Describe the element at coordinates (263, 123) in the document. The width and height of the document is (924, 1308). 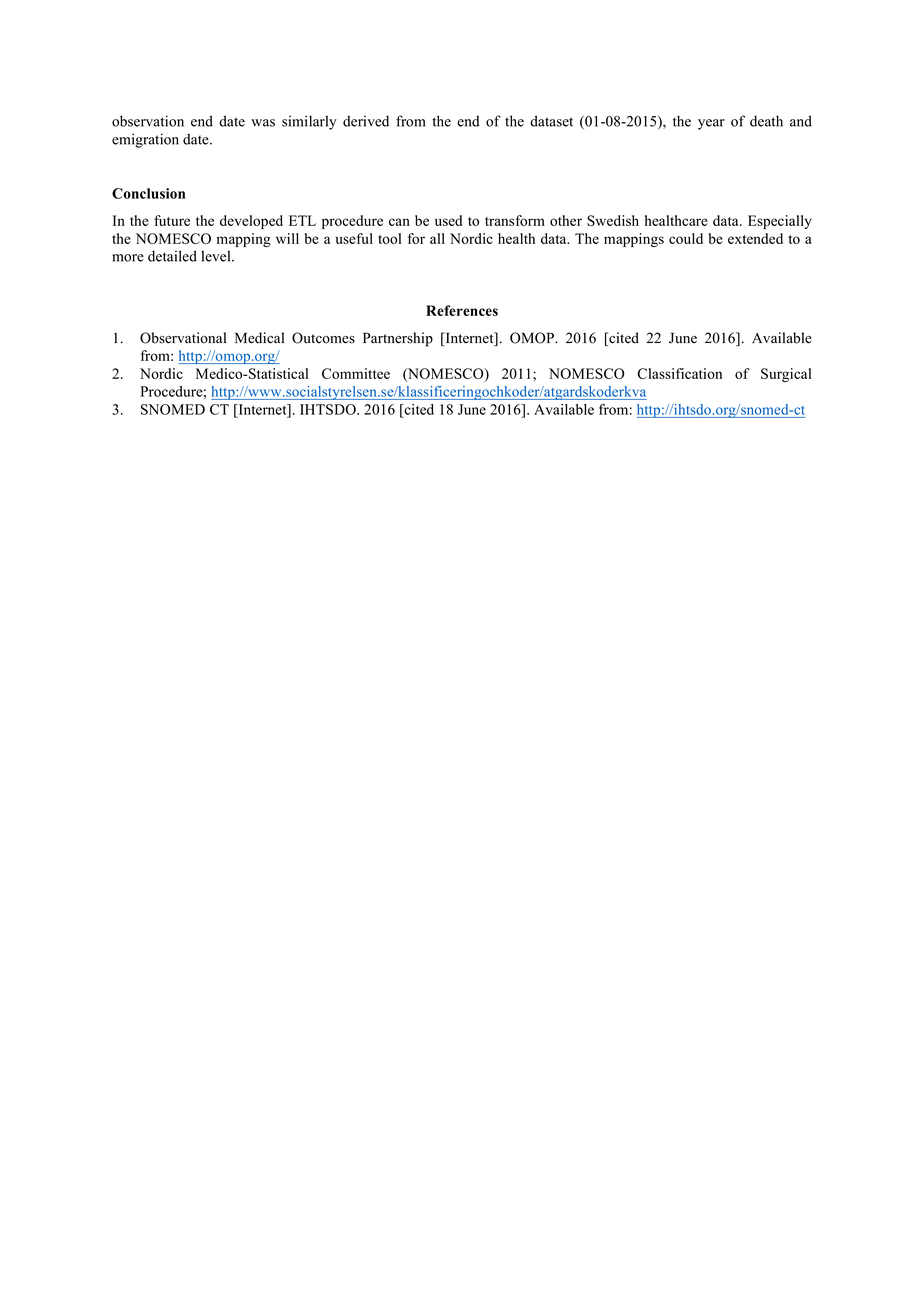
I see `was` at that location.
